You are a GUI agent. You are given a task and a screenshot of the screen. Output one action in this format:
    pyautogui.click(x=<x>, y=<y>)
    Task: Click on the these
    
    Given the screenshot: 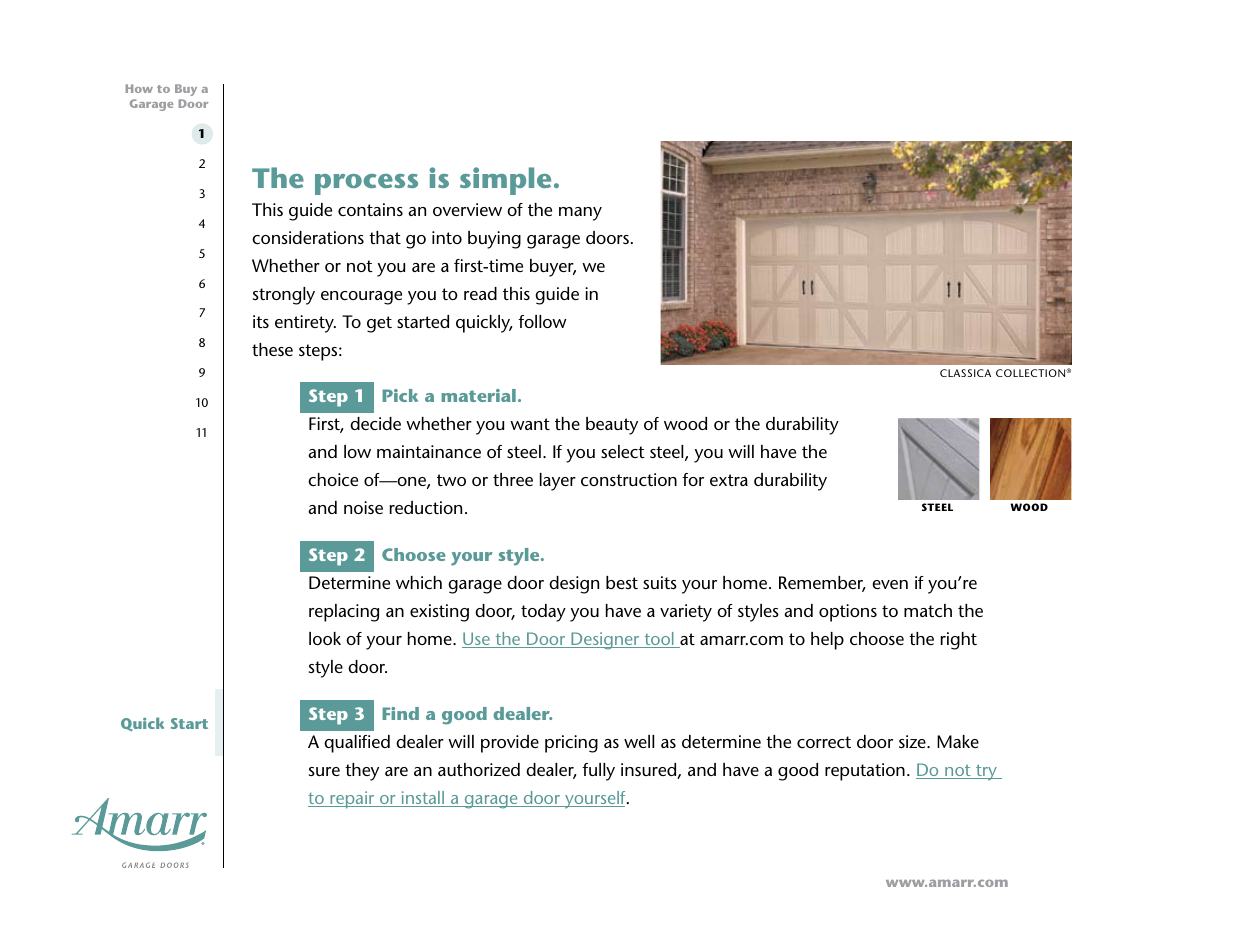 What is the action you would take?
    pyautogui.click(x=272, y=349)
